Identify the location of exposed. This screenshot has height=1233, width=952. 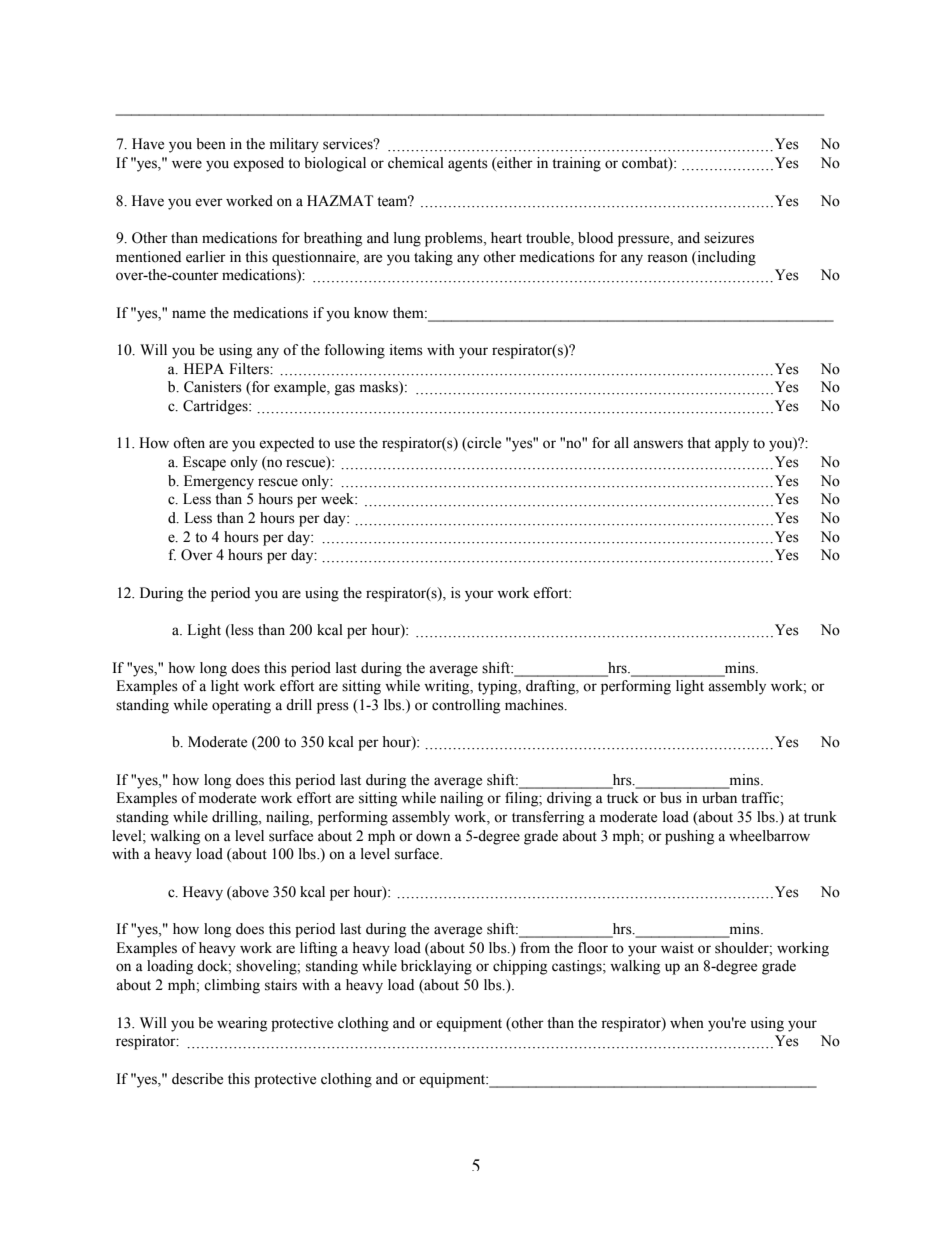
(258, 164).
